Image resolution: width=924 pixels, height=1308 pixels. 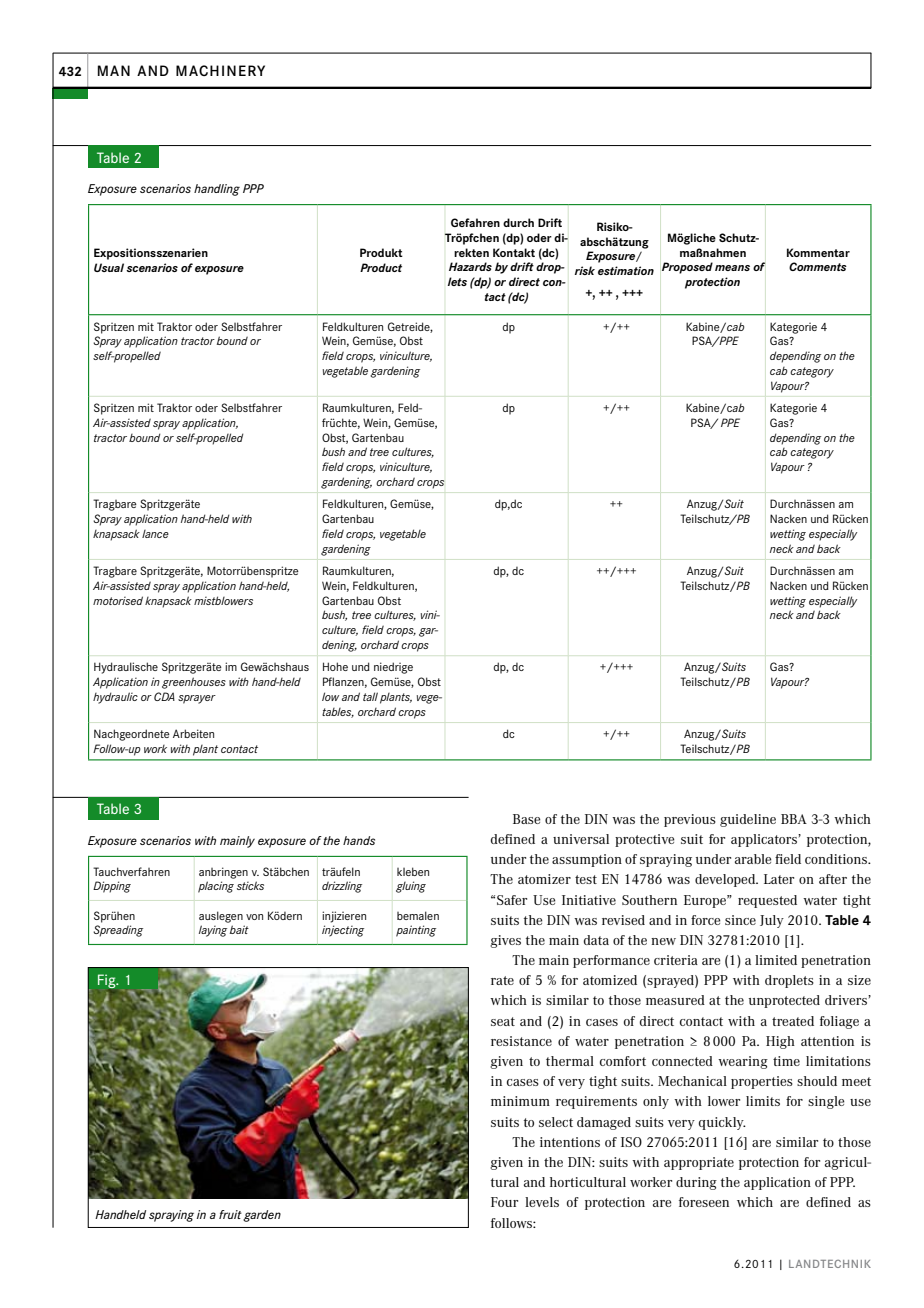 What do you see at coordinates (220, 70) in the document?
I see `Machinery` at bounding box center [220, 70].
